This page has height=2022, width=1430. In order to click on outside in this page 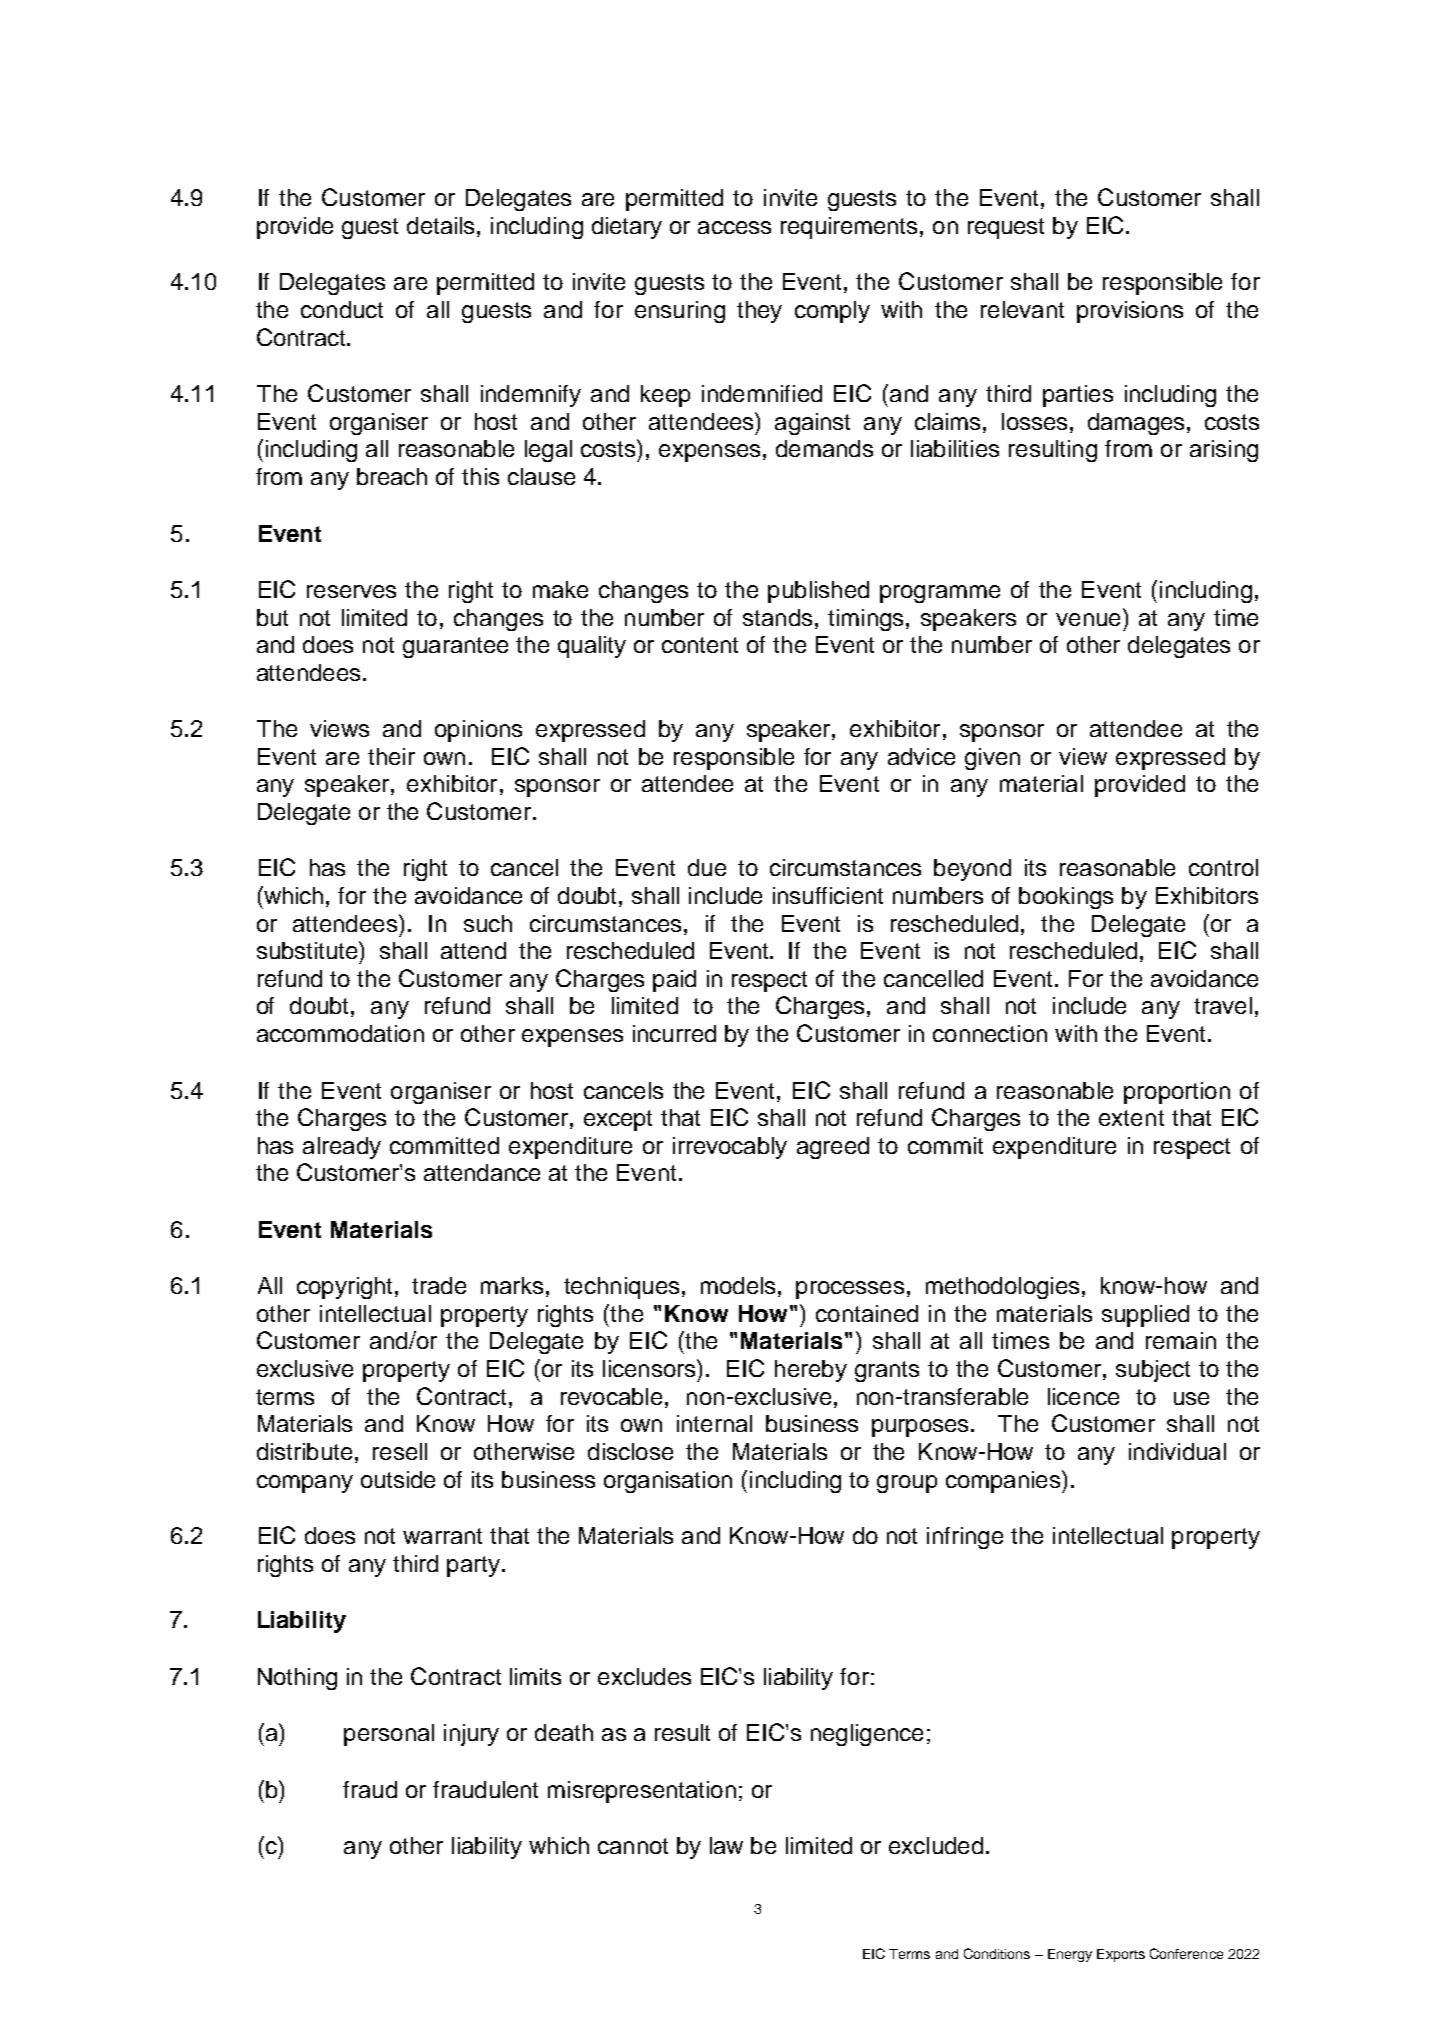, I will do `click(398, 1479)`.
